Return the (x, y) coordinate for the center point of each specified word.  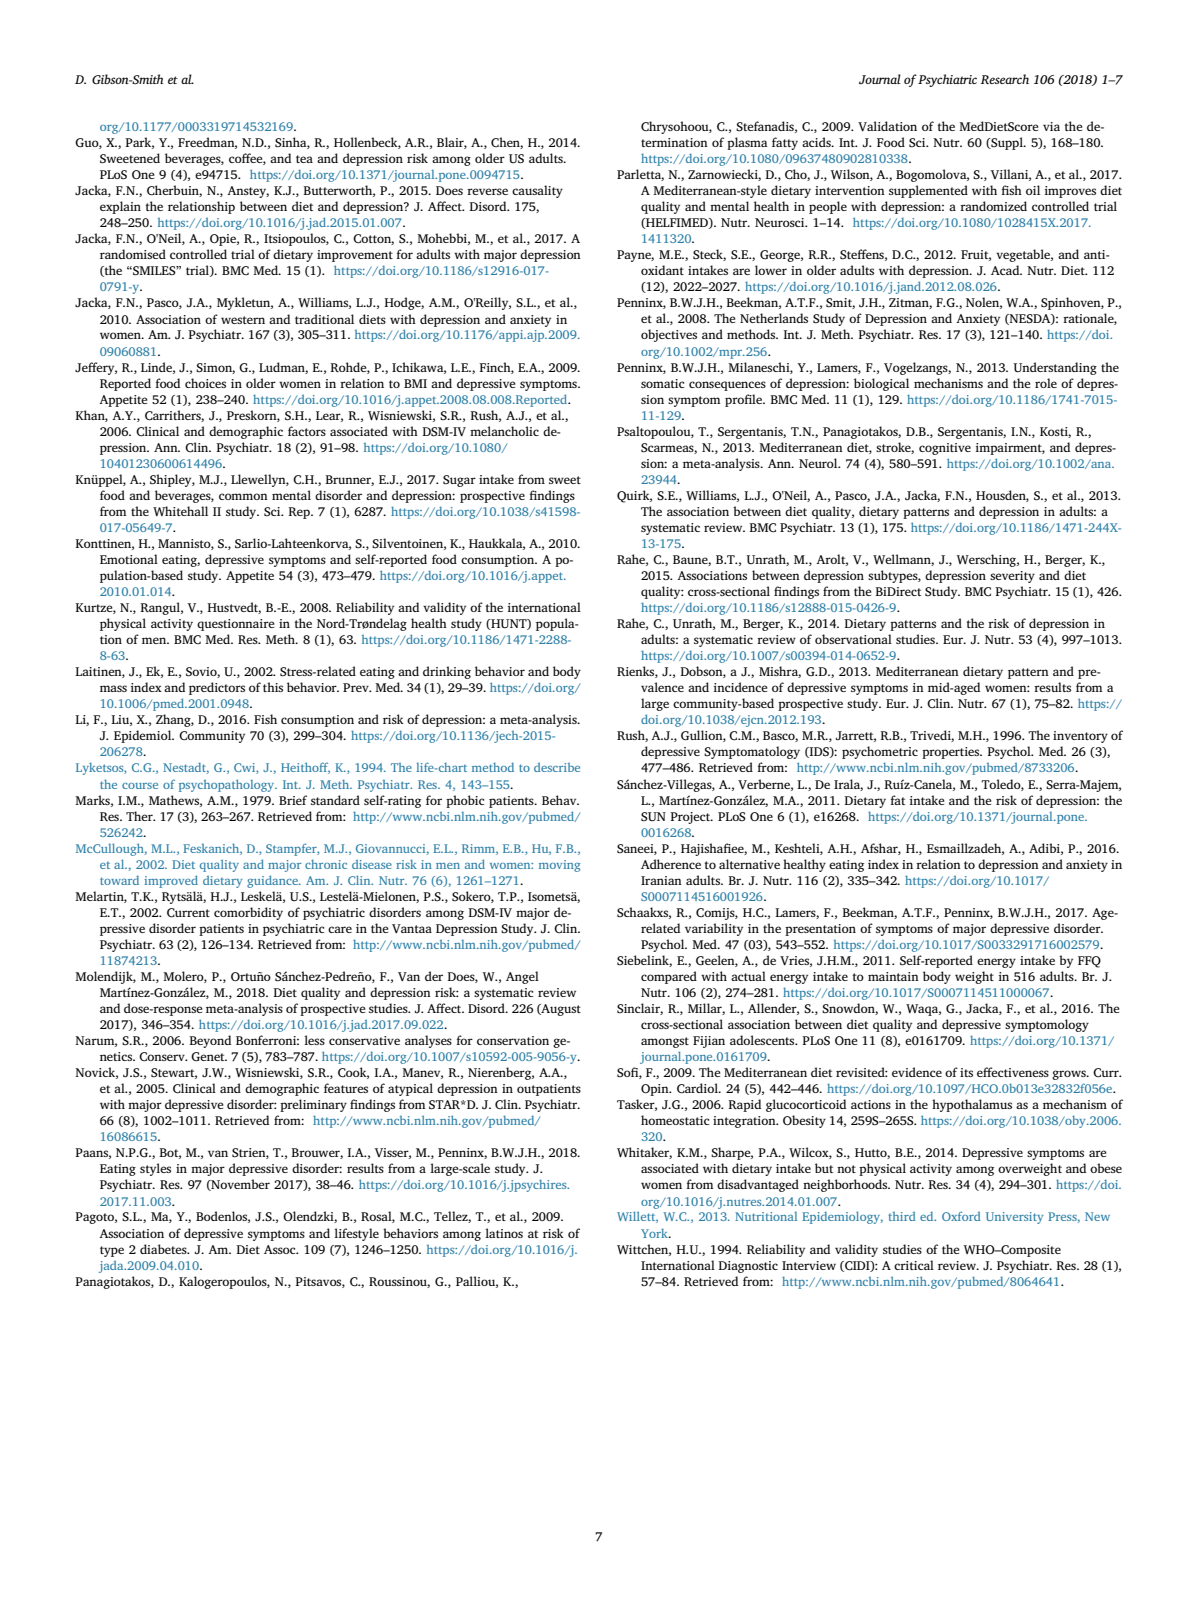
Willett (637, 1217)
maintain (893, 976)
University (1014, 1218)
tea (304, 159)
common (243, 496)
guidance (273, 881)
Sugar (459, 481)
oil (1033, 190)
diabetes (164, 1249)
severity (1012, 577)
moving (560, 866)
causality (537, 191)
